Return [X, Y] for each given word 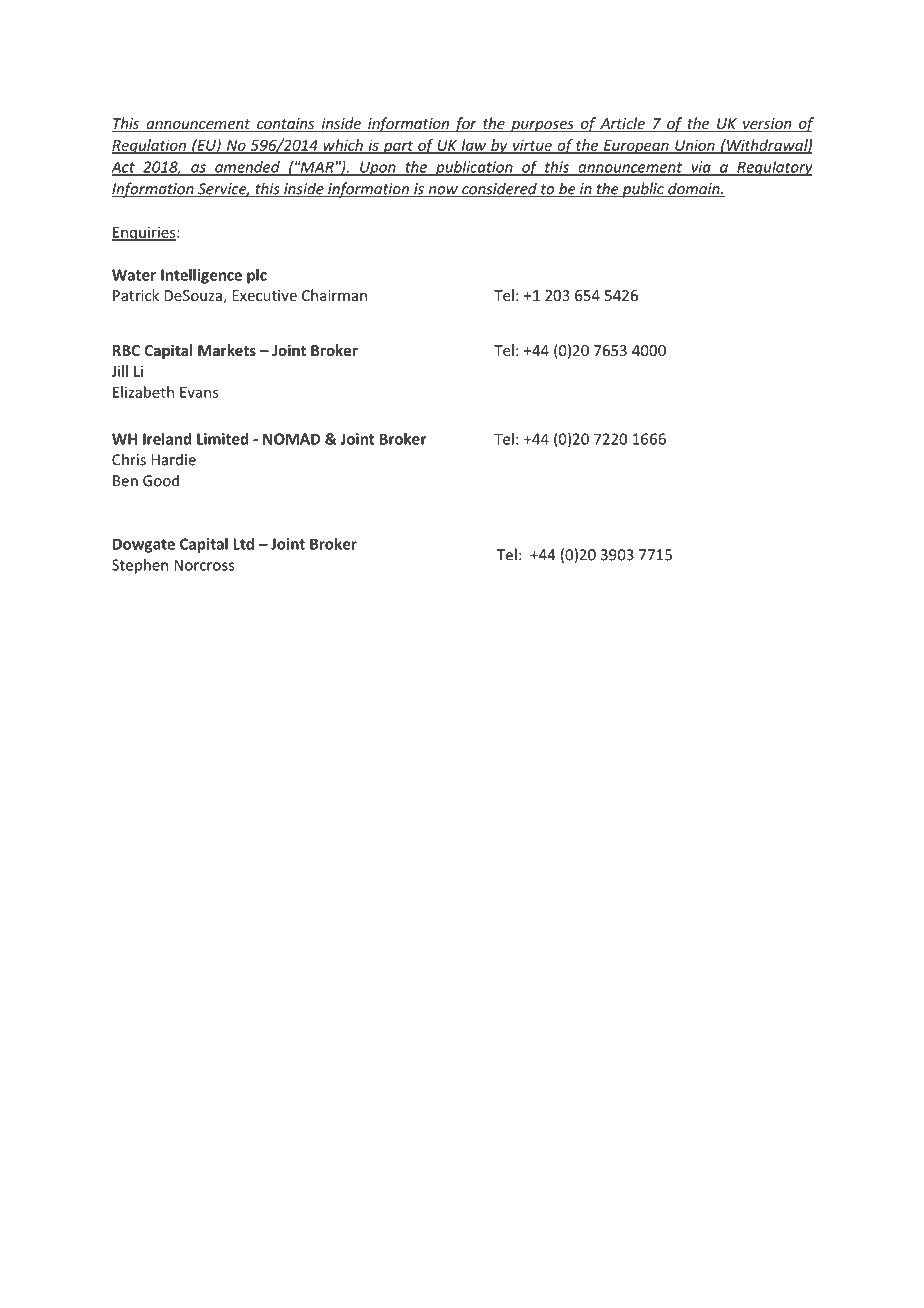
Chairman [334, 295]
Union [695, 146]
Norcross [204, 565]
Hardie [173, 459]
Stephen [140, 566]
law [474, 146]
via [701, 168]
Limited [222, 439]
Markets [227, 350]
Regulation [150, 146]
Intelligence [201, 276]
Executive [264, 295]
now [443, 191]
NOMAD [291, 439]
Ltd [243, 544]
